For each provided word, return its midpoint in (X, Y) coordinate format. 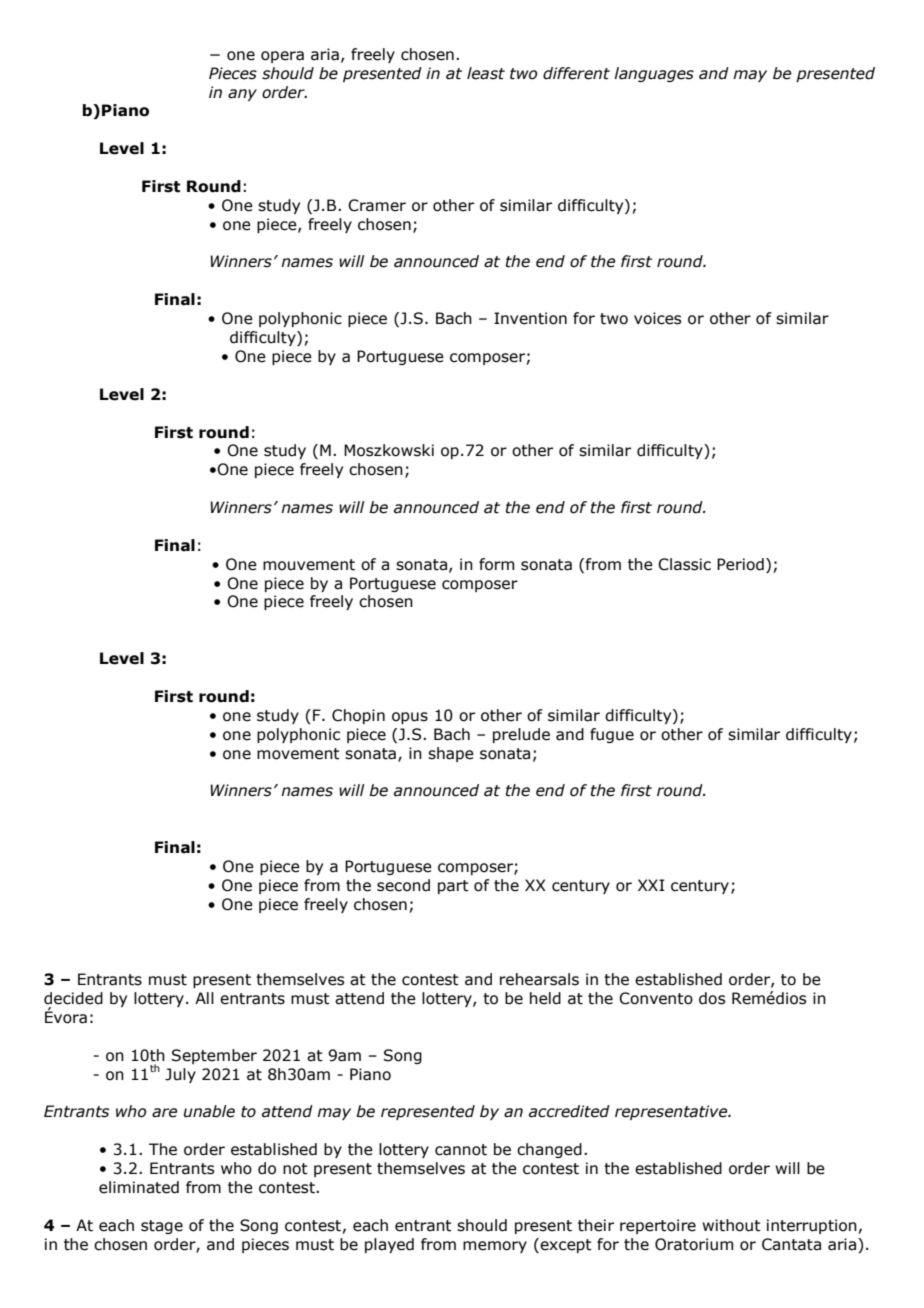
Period (740, 564)
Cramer (377, 205)
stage (162, 1227)
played (389, 1245)
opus (410, 718)
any (242, 95)
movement (298, 754)
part (453, 887)
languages (654, 74)
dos (712, 998)
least (486, 73)
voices (657, 318)
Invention (530, 318)
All (204, 998)
